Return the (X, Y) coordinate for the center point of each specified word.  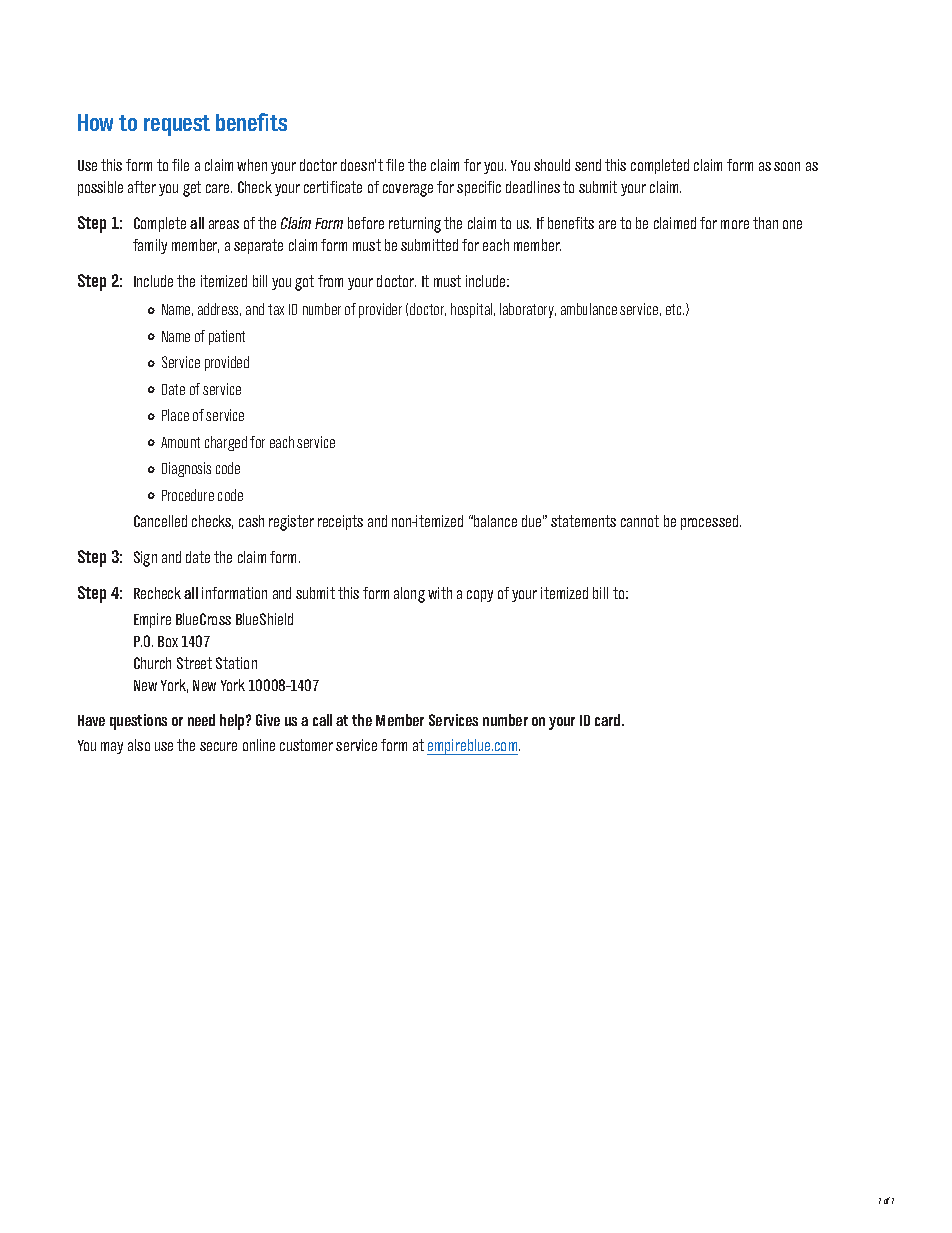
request (177, 125)
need (201, 720)
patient (227, 337)
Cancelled (160, 521)
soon (787, 166)
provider (380, 310)
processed (711, 522)
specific (479, 188)
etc (675, 309)
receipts (340, 522)
